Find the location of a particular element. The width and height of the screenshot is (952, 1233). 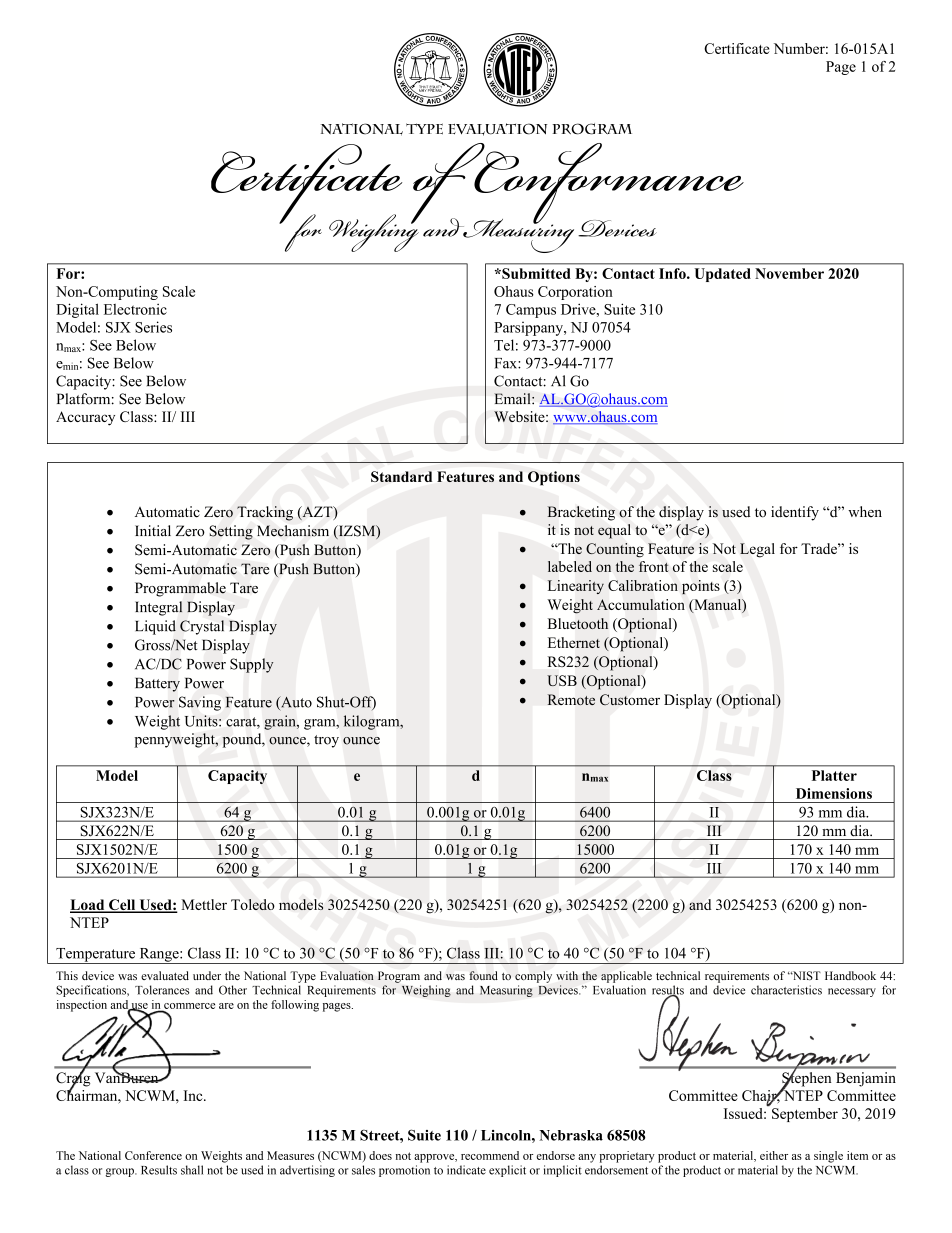

Standard is located at coordinates (401, 476).
